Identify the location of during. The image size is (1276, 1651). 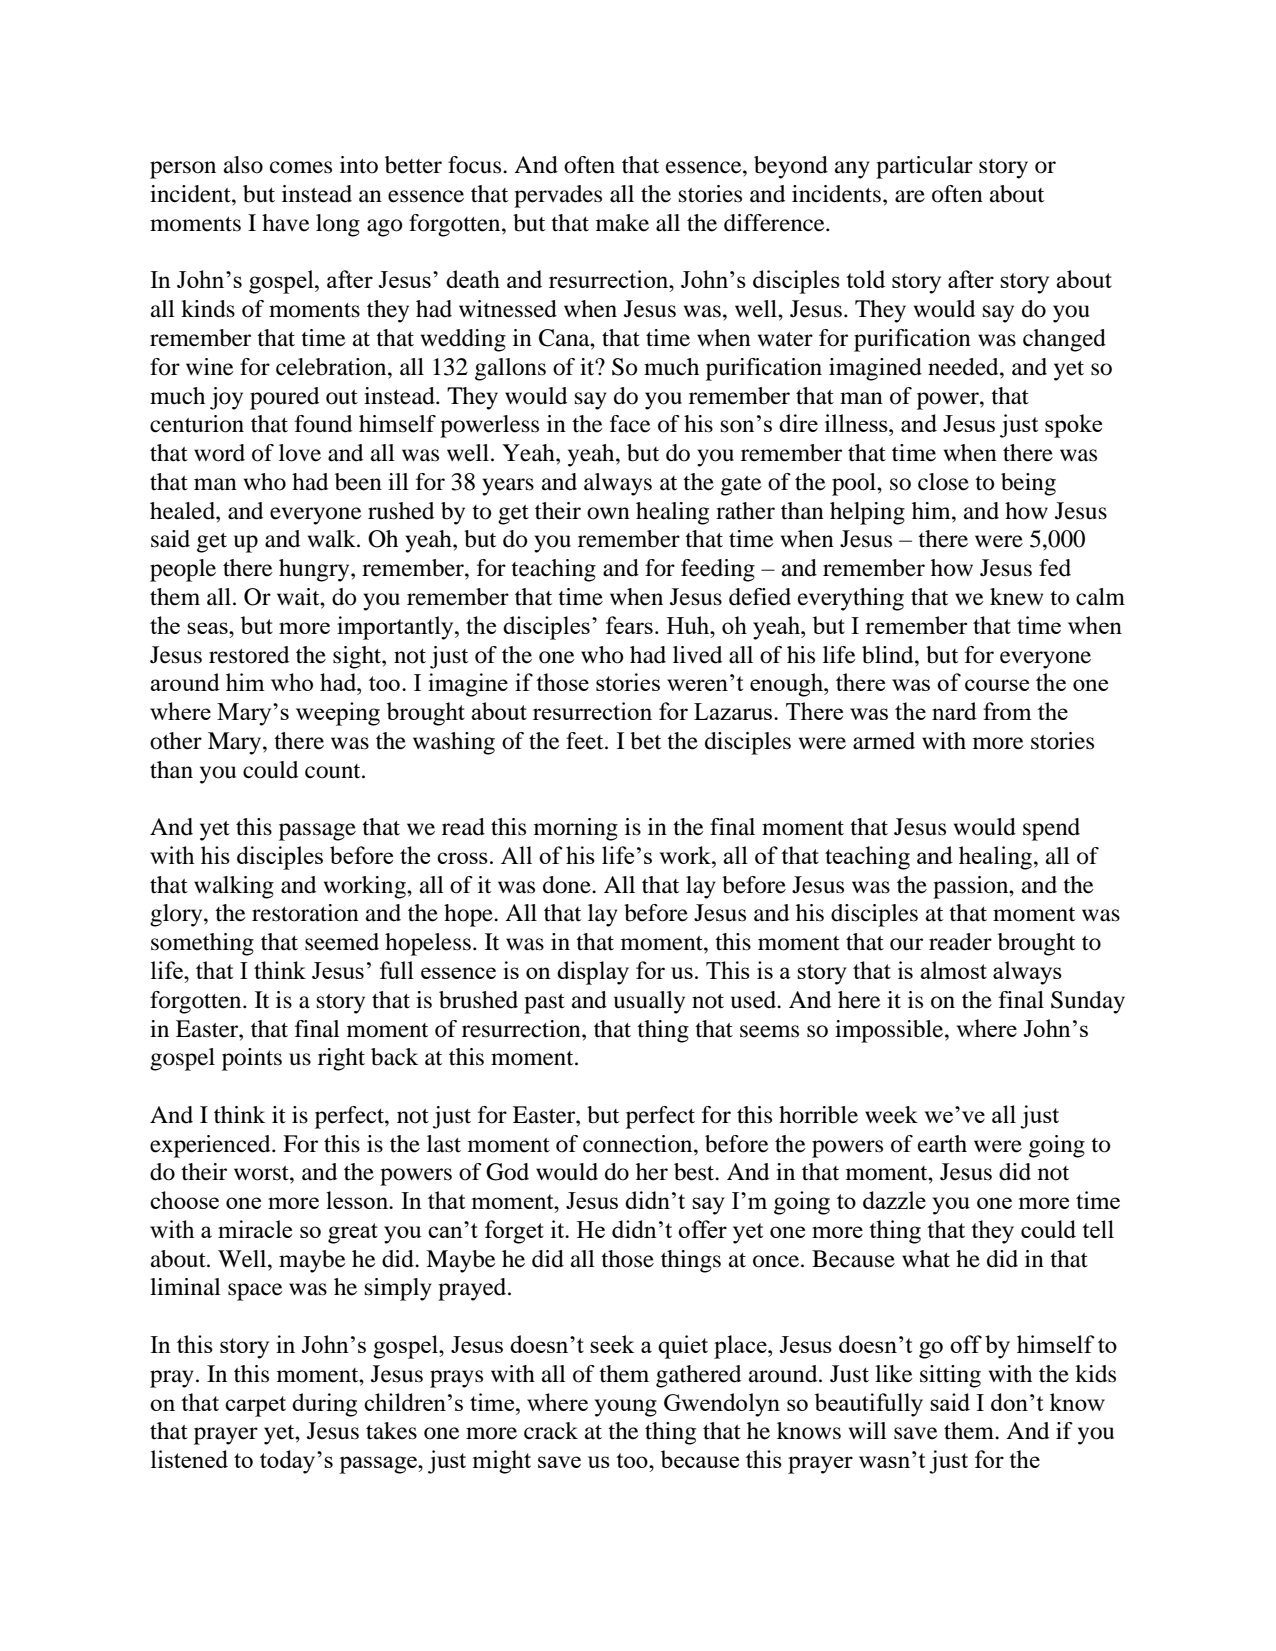
(324, 1405).
